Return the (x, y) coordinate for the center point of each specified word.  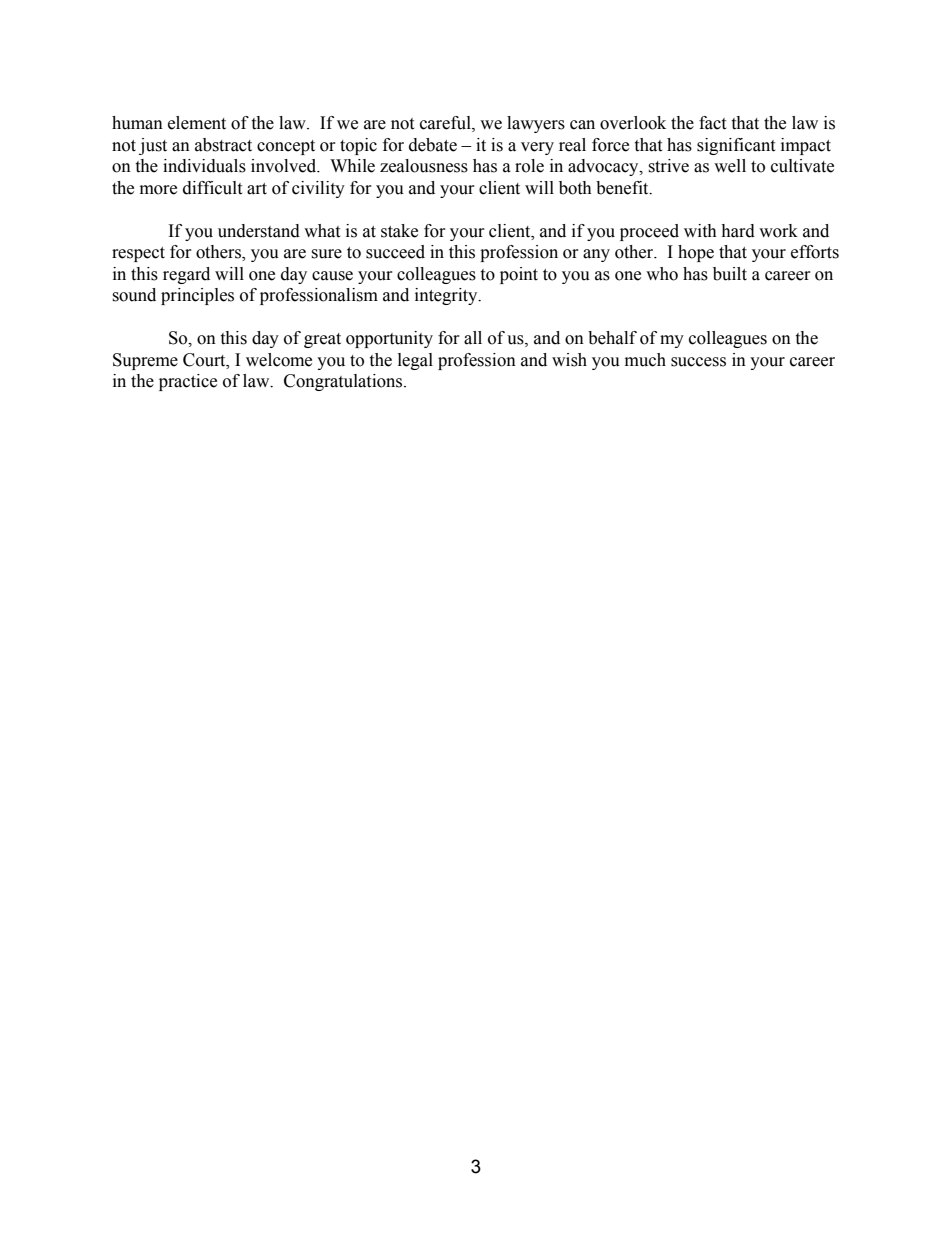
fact (712, 123)
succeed (395, 252)
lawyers (536, 124)
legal (415, 361)
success (698, 362)
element (197, 123)
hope (696, 253)
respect (138, 254)
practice (188, 382)
